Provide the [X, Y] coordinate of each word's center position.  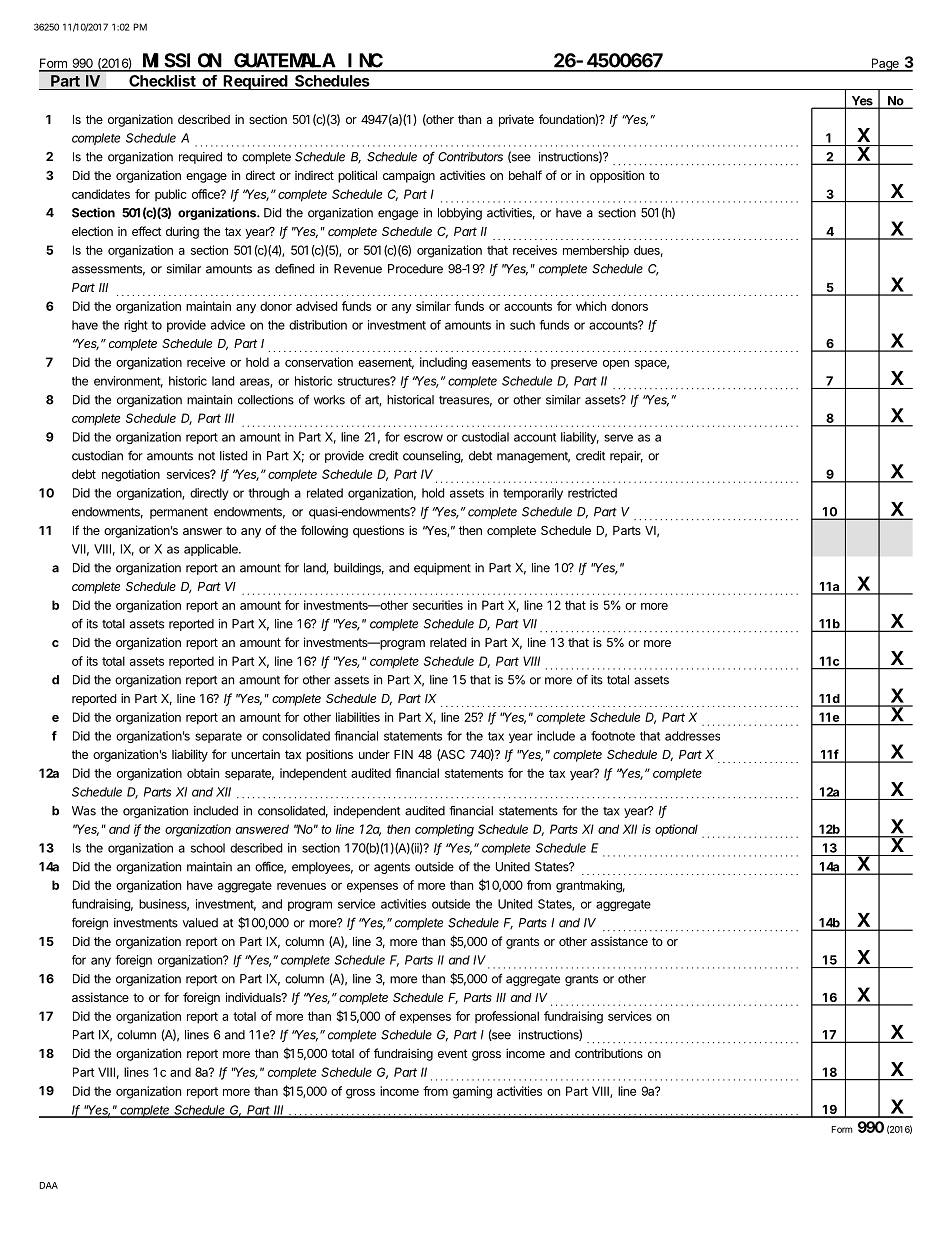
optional [676, 830]
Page [885, 65]
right [136, 326]
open [616, 365]
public [171, 195]
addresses [692, 736]
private [516, 121]
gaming [472, 1092]
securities [438, 605]
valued [200, 923]
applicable [212, 550]
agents [392, 868]
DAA [49, 1185]
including [443, 363]
